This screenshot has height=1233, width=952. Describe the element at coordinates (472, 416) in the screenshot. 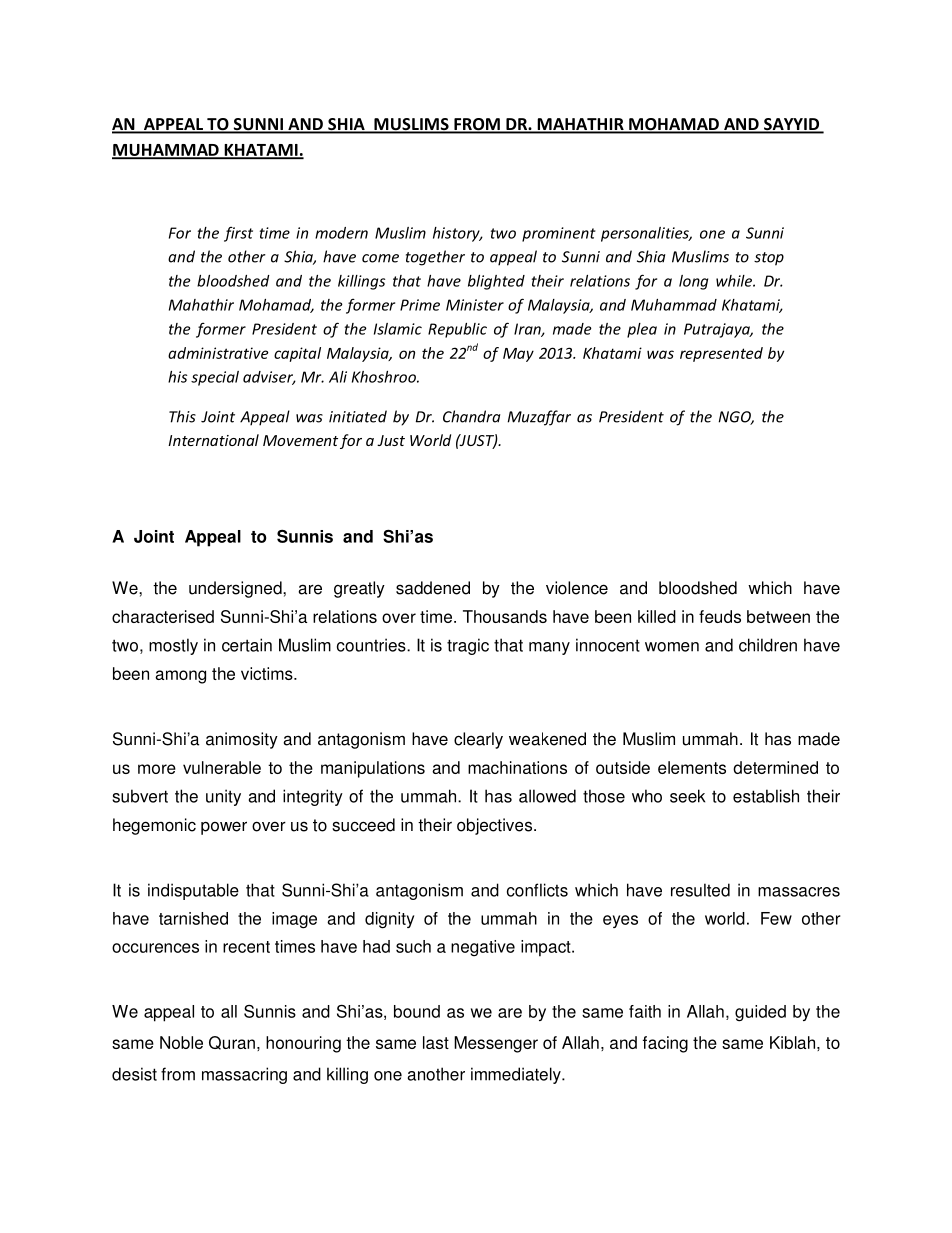

I see `Chandra` at that location.
